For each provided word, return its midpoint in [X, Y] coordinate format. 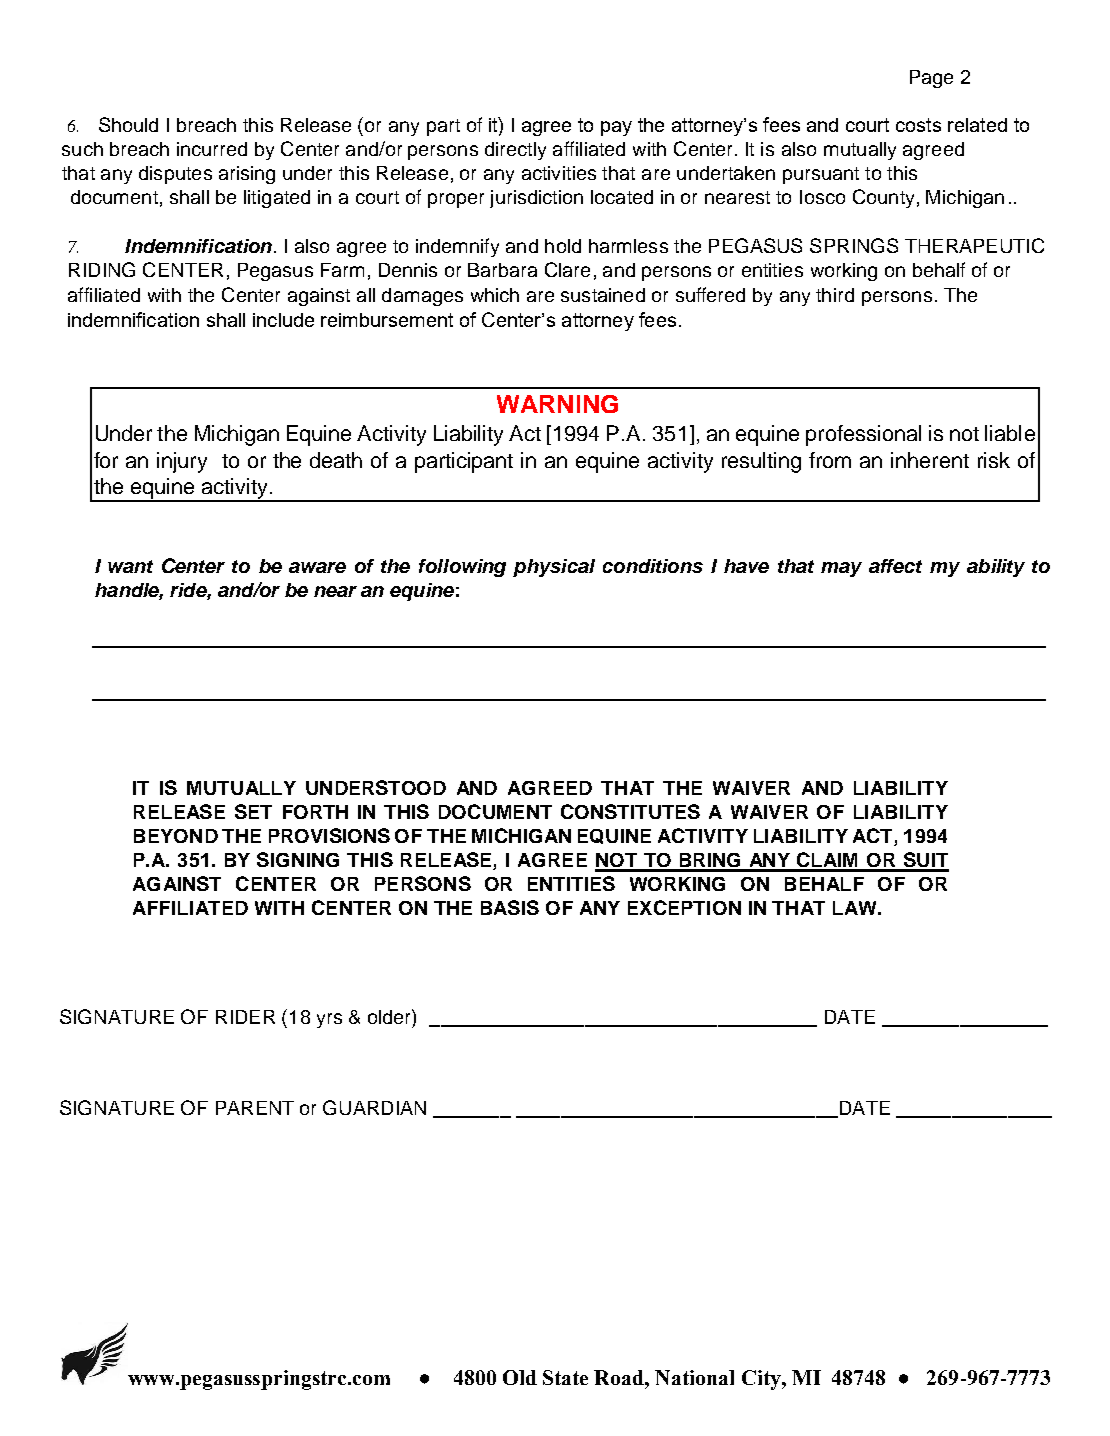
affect [895, 566]
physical [554, 568]
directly [515, 151]
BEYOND [176, 836]
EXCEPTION [684, 907]
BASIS [510, 907]
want [130, 566]
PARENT [255, 1108]
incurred [212, 149]
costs [918, 125]
